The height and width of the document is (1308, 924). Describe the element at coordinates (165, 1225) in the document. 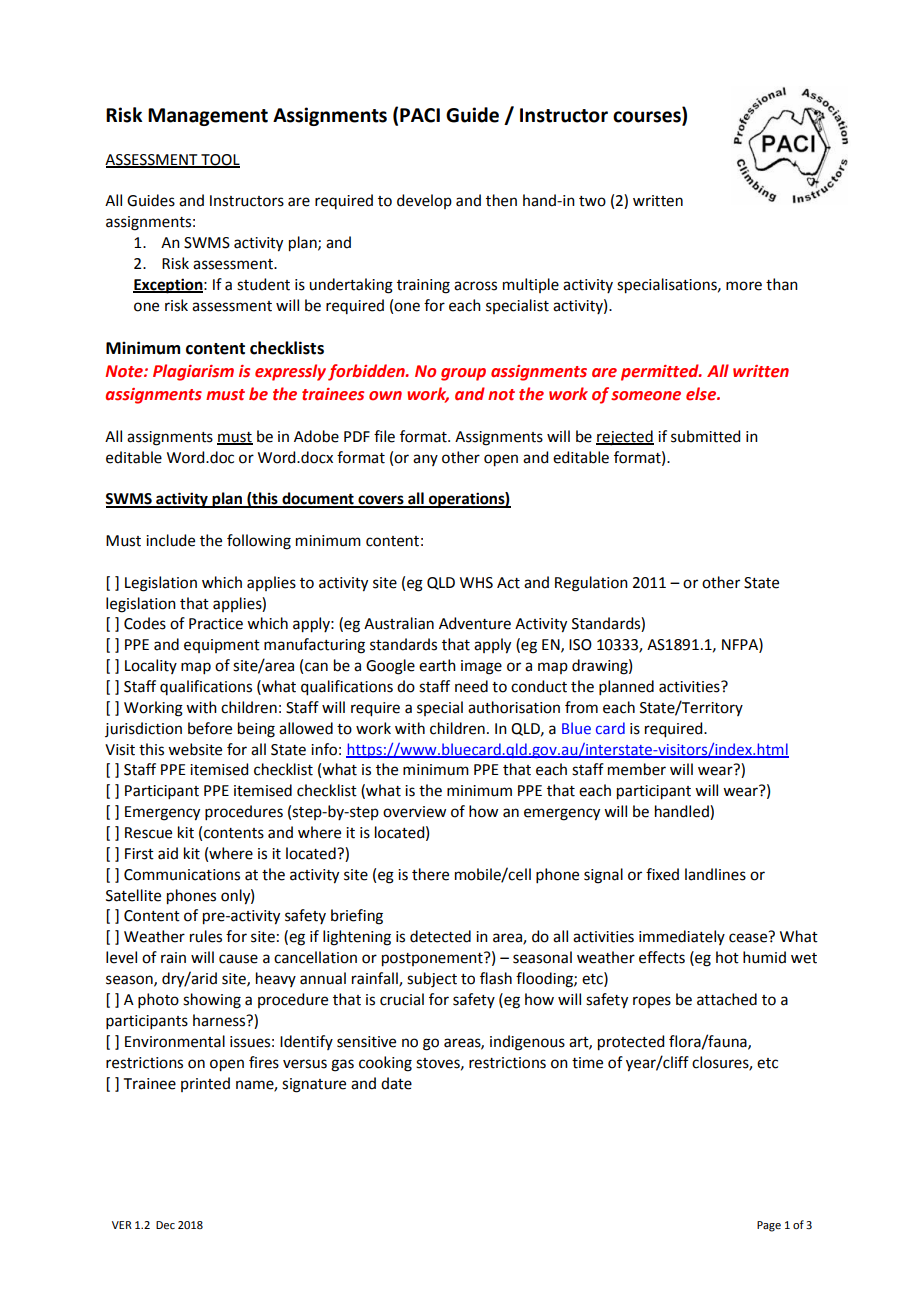

I see `Dec` at that location.
